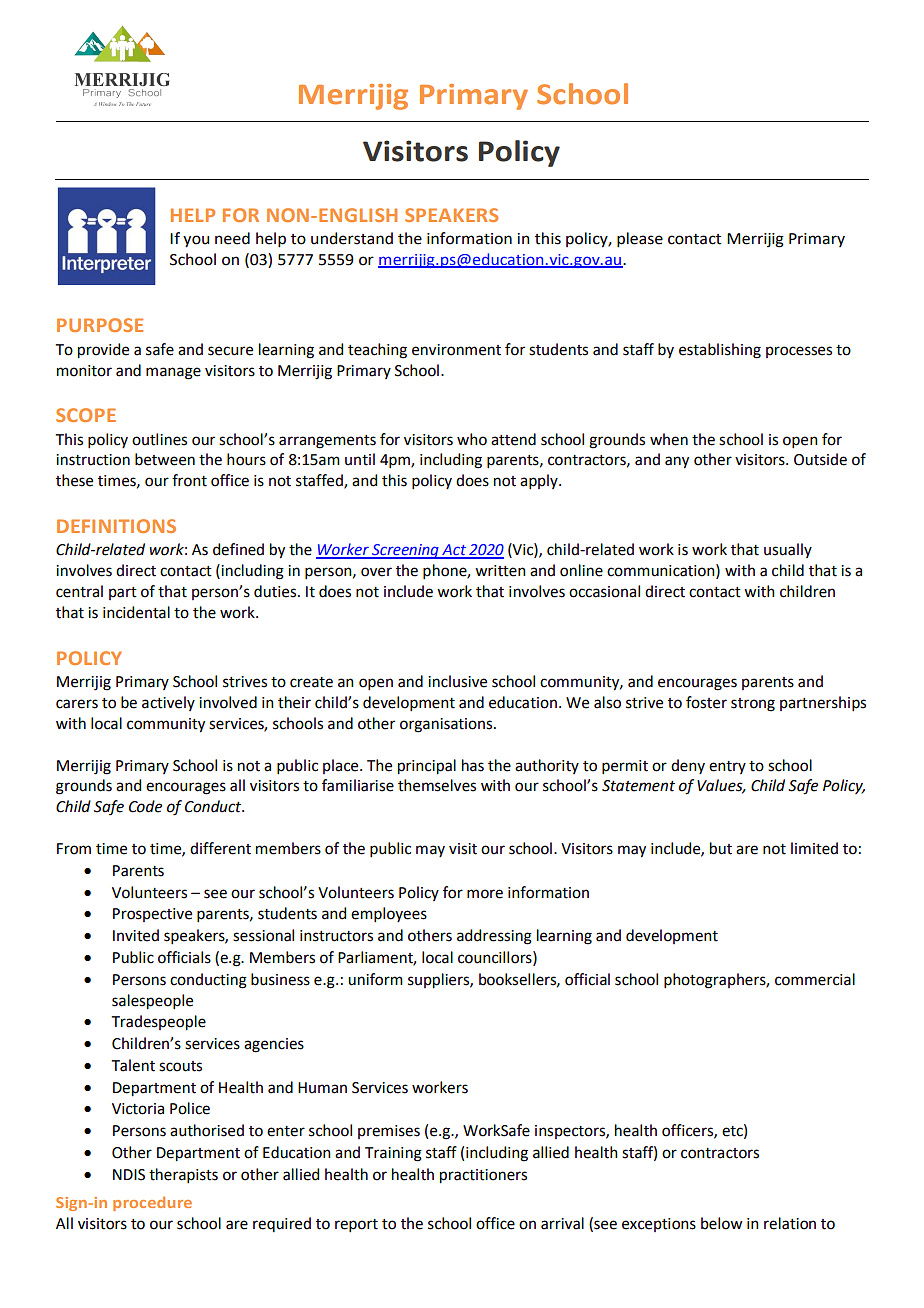  What do you see at coordinates (640, 240) in the screenshot?
I see `please` at bounding box center [640, 240].
